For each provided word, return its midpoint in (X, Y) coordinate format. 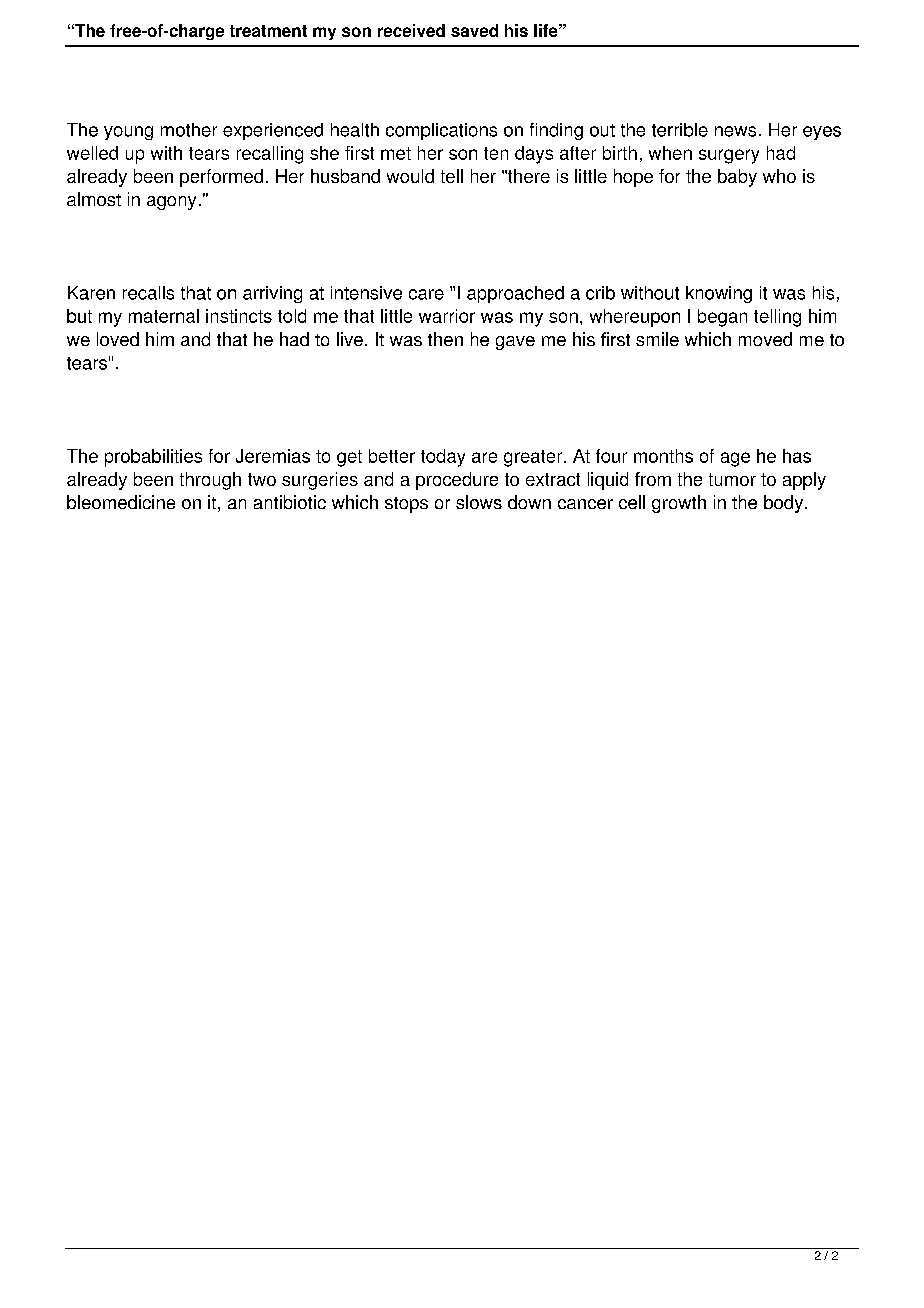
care (426, 294)
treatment (268, 31)
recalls (148, 293)
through (210, 481)
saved (474, 30)
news (735, 131)
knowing (719, 294)
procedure (457, 481)
